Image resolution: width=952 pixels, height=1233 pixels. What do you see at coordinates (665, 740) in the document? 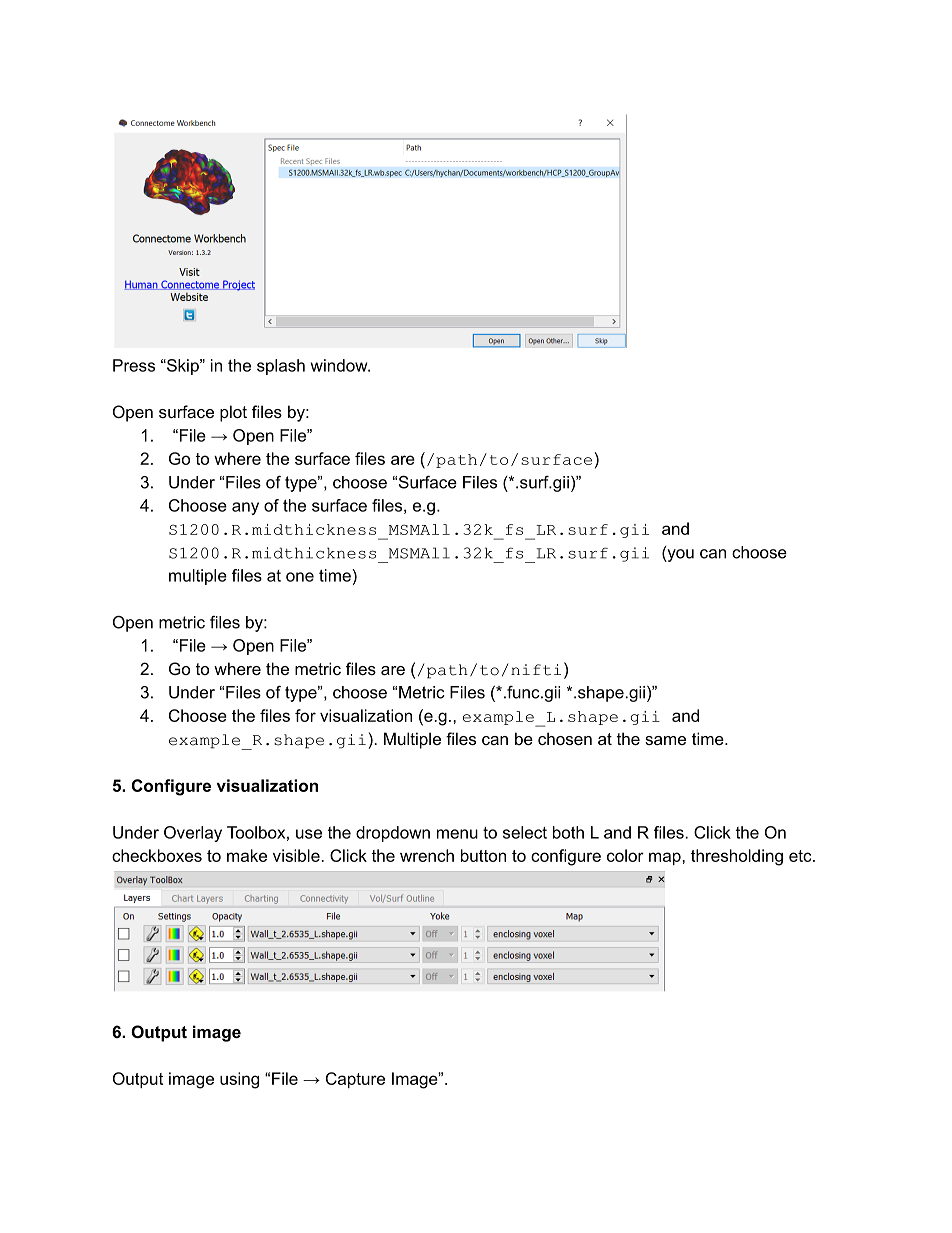
I see `same` at bounding box center [665, 740].
